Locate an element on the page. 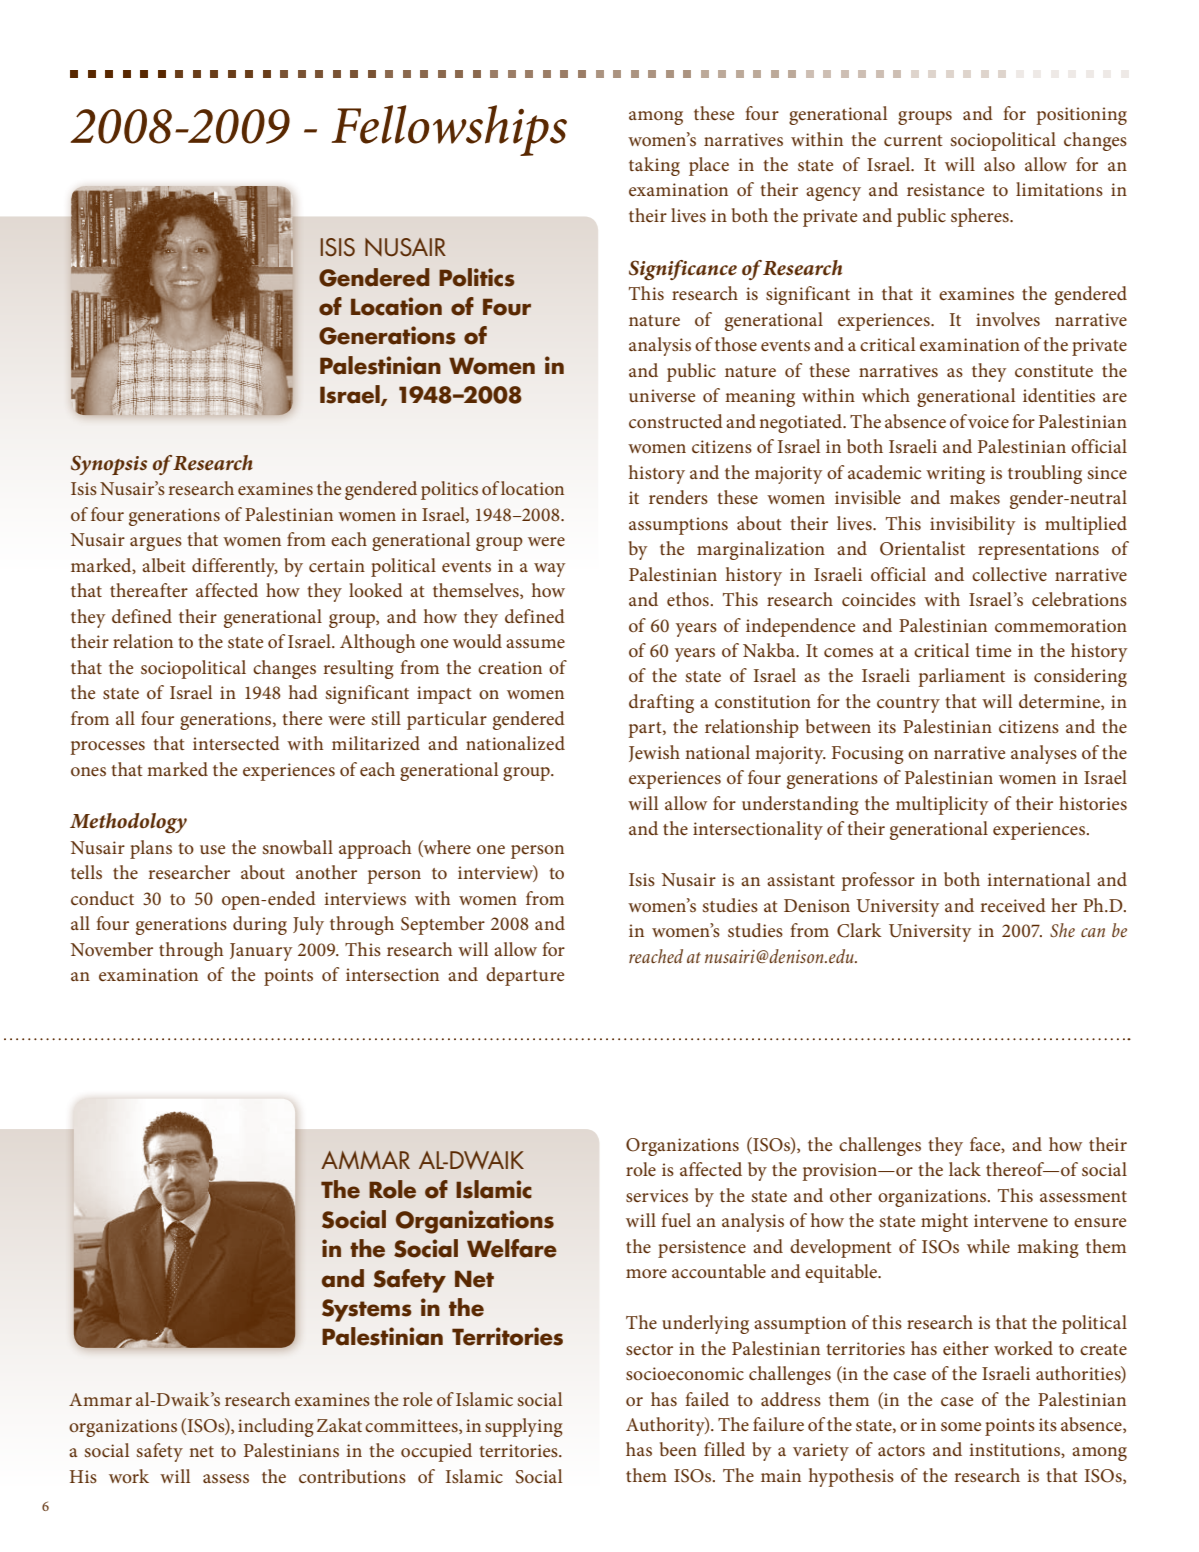 The height and width of the page is (1552, 1199). She is located at coordinates (1062, 930).
